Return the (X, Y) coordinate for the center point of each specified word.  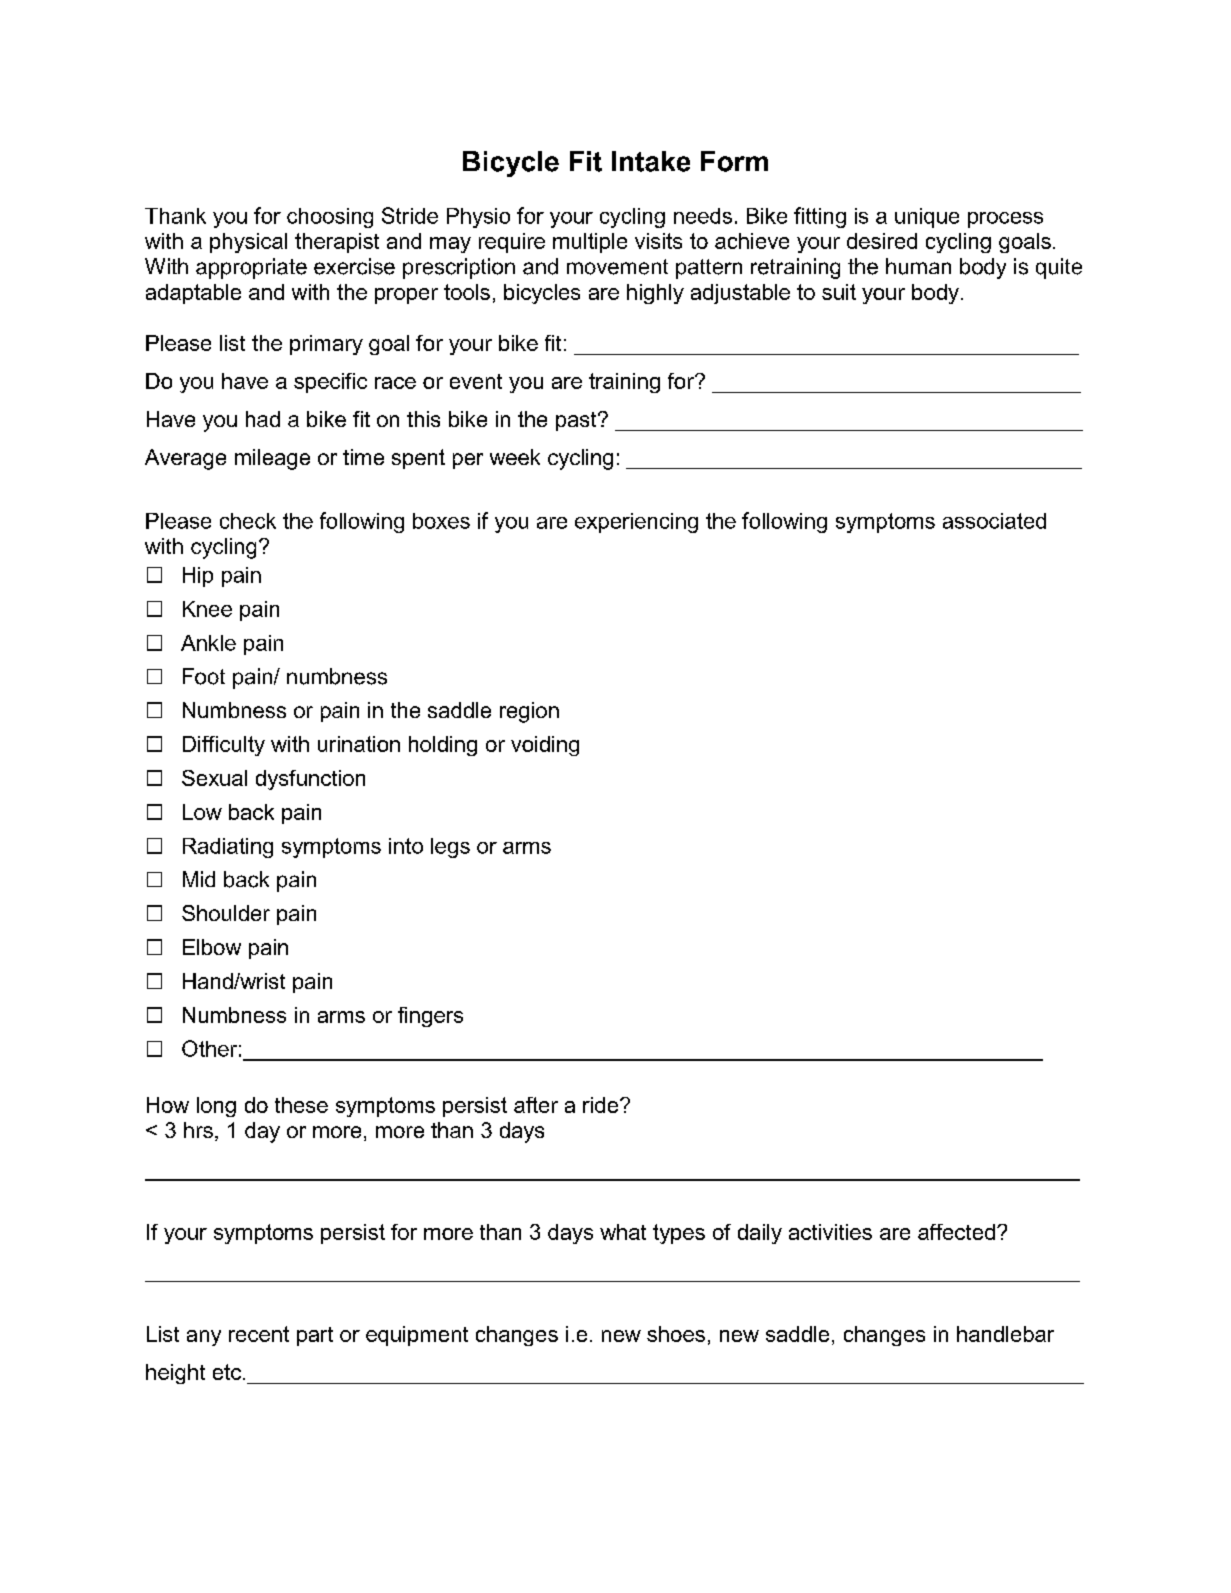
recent (259, 1334)
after (536, 1105)
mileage (272, 459)
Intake (651, 161)
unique (927, 218)
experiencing (636, 523)
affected (956, 1232)
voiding (545, 746)
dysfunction (310, 780)
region (529, 712)
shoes (676, 1334)
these (301, 1105)
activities (830, 1232)
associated (994, 521)
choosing (330, 218)
